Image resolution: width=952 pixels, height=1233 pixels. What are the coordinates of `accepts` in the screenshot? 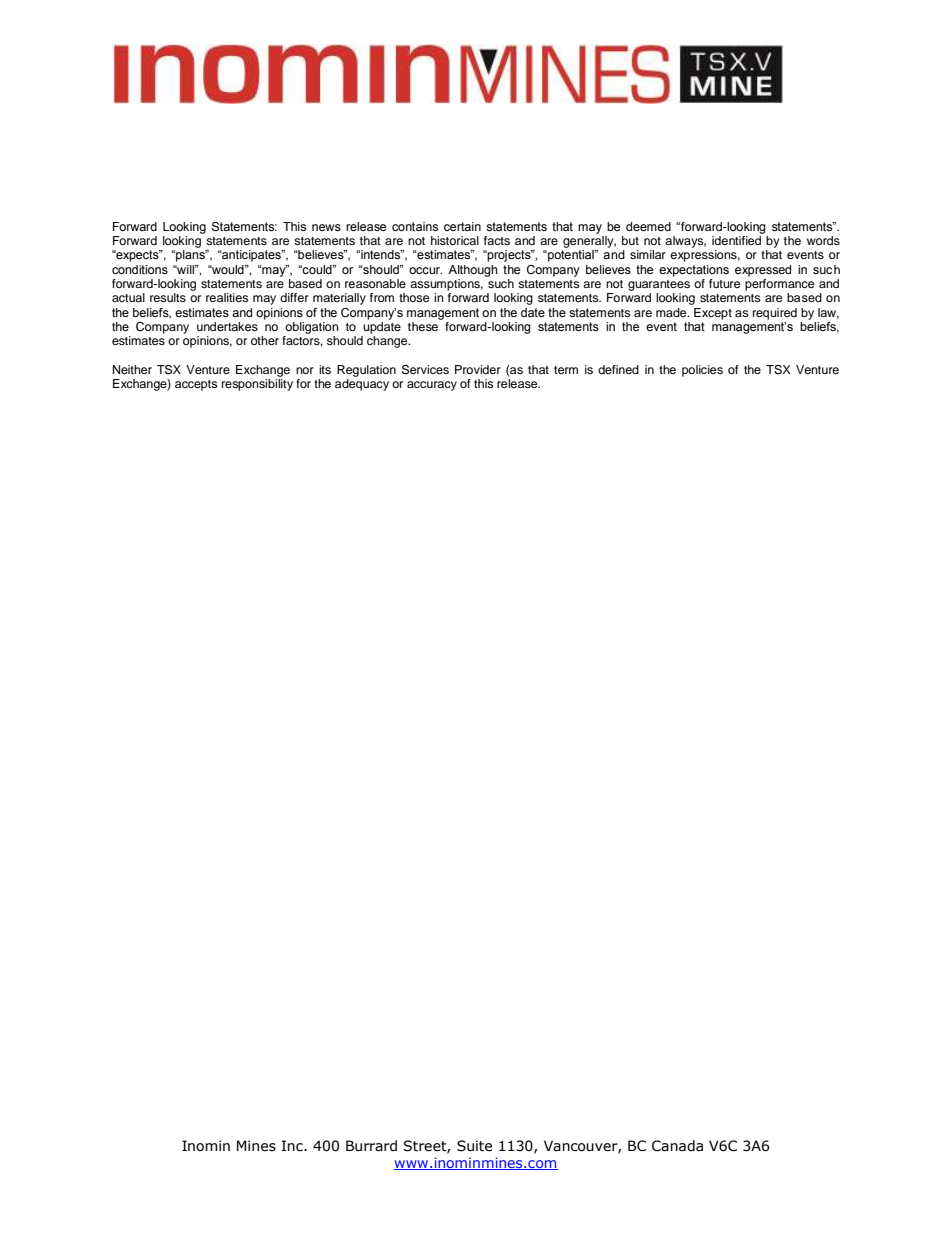 It's located at (196, 385).
